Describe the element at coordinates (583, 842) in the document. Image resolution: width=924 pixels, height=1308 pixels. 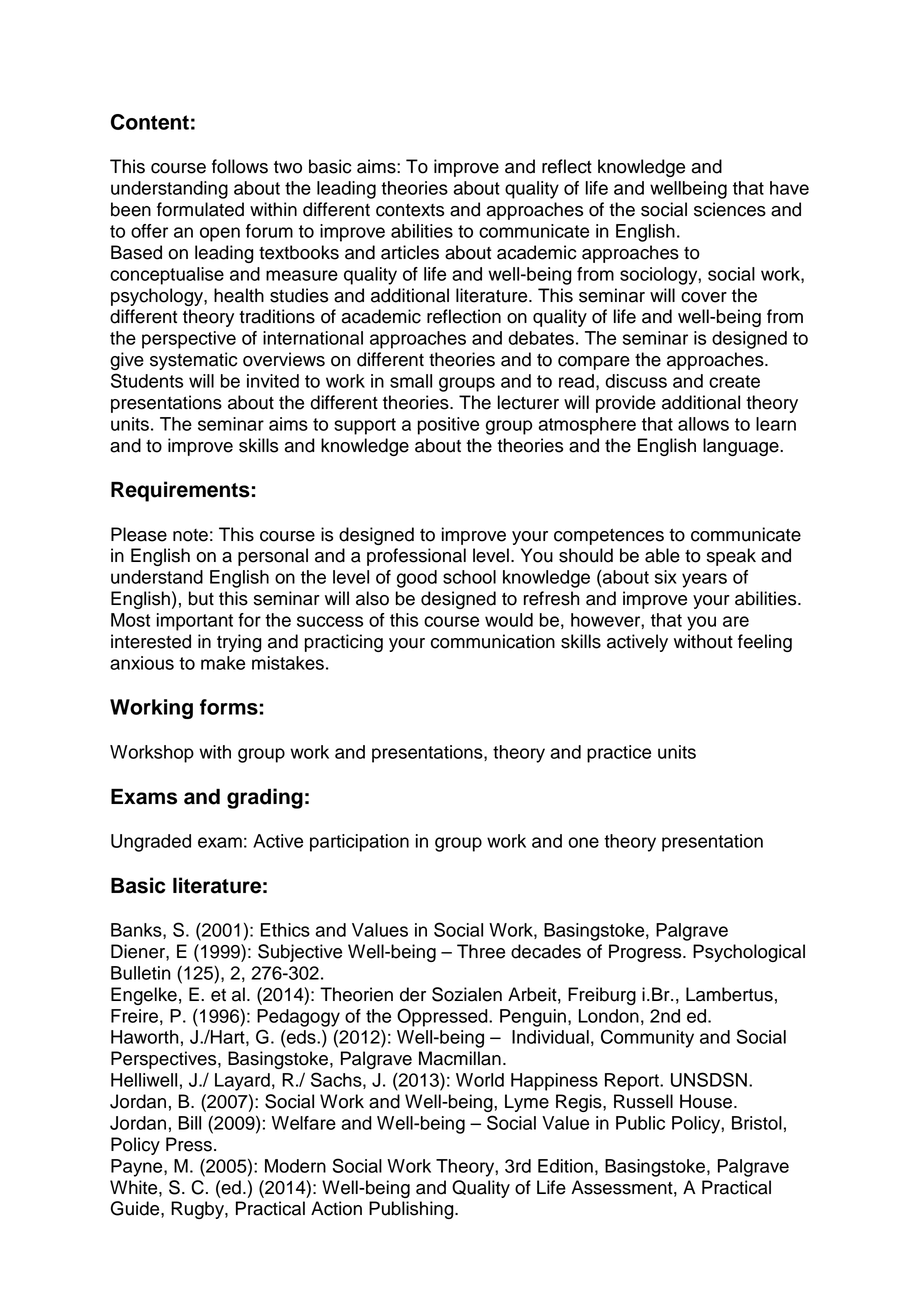
I see `one` at that location.
